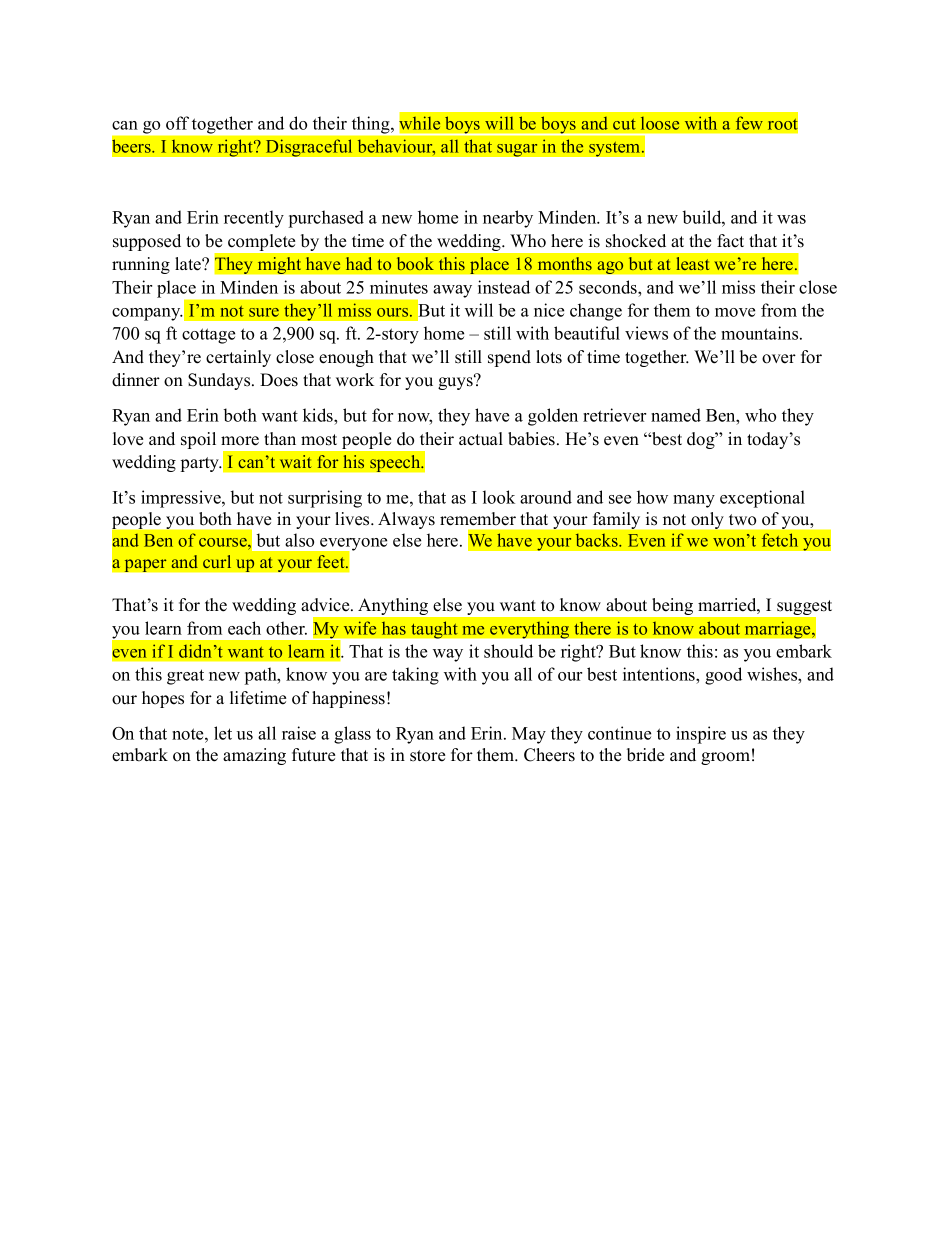 This screenshot has height=1233, width=952. Describe the element at coordinates (692, 263) in the screenshot. I see `least` at that location.
